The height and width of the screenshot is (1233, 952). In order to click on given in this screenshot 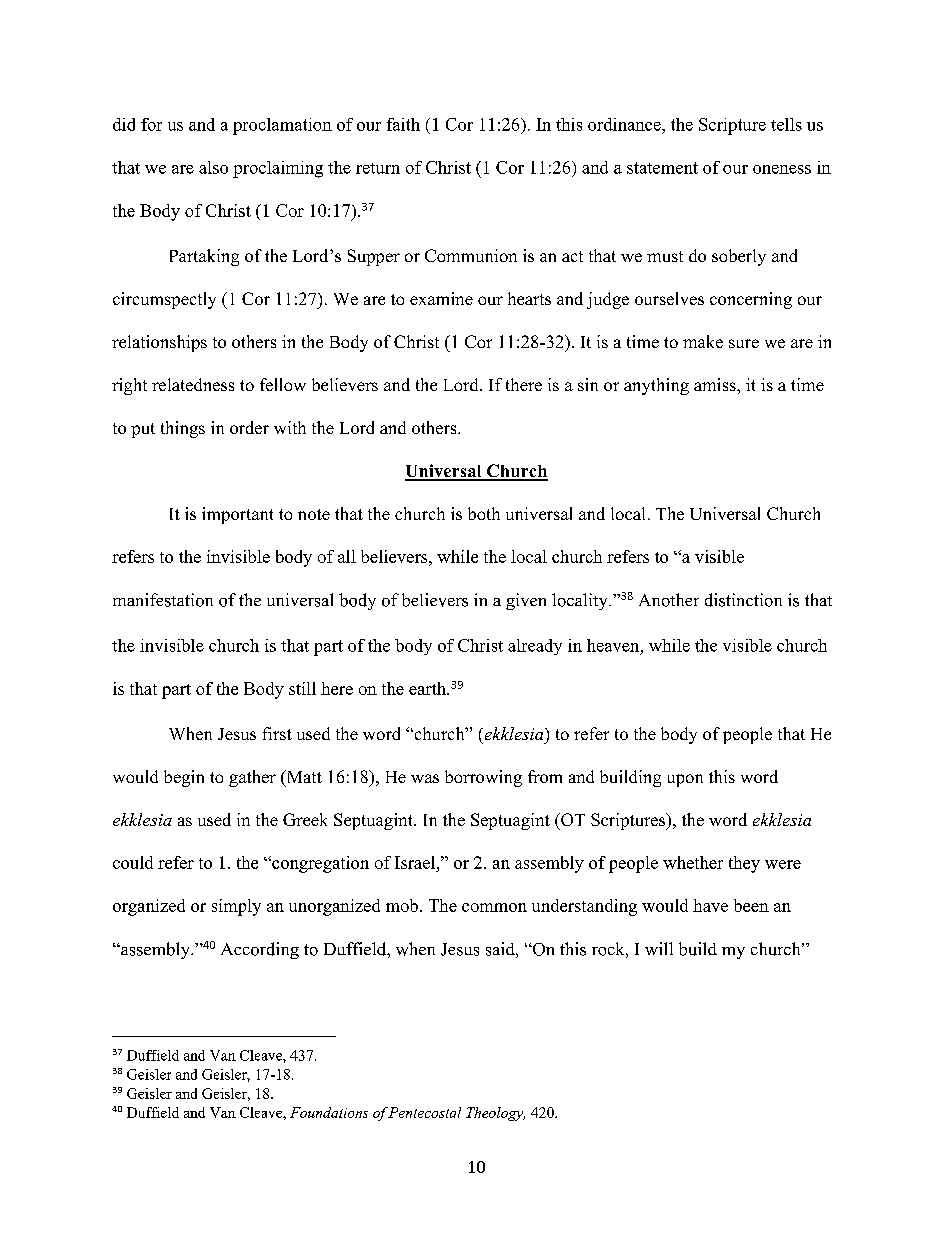, I will do `click(526, 601)`.
